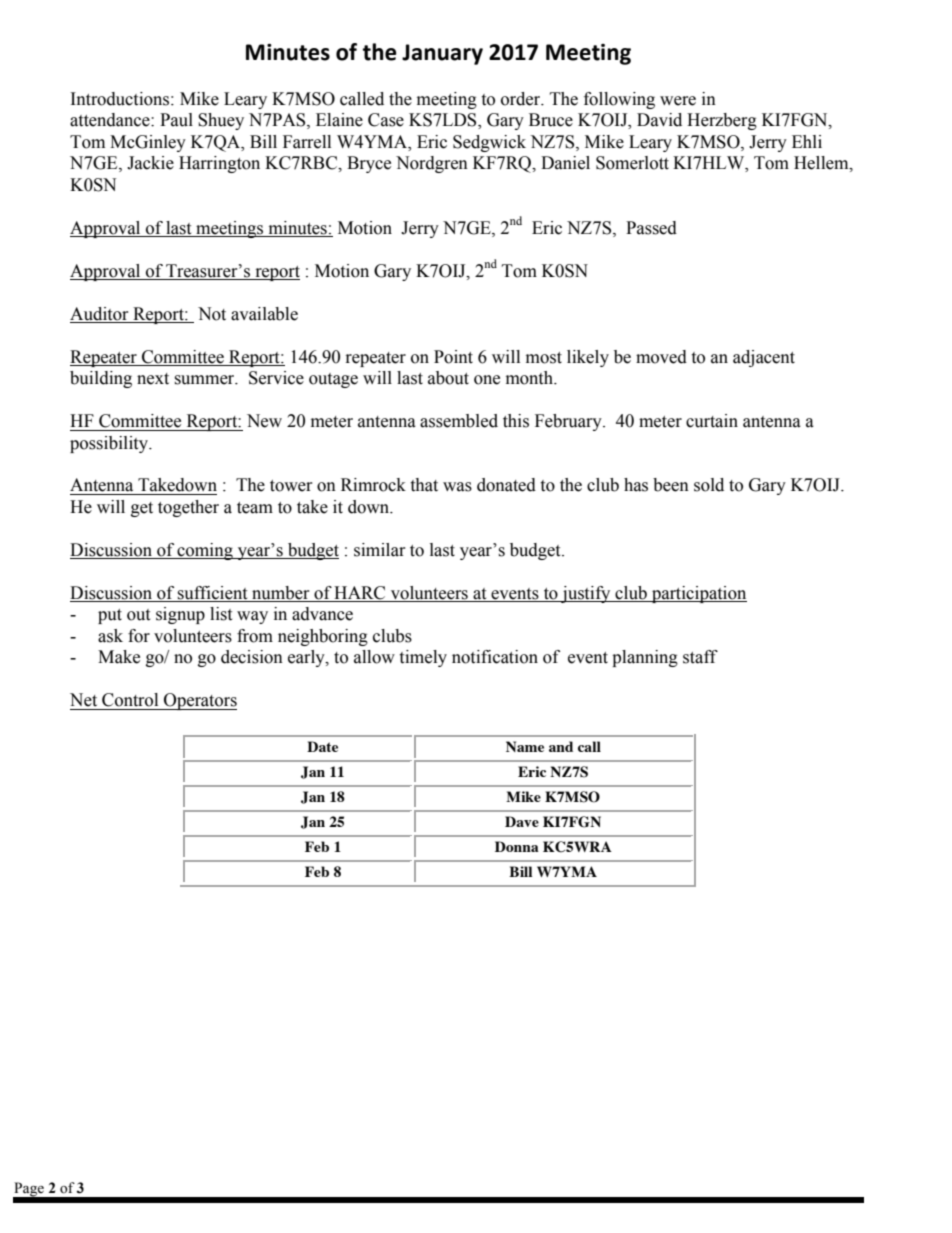 This screenshot has height=1233, width=952. I want to click on January, so click(442, 54).
